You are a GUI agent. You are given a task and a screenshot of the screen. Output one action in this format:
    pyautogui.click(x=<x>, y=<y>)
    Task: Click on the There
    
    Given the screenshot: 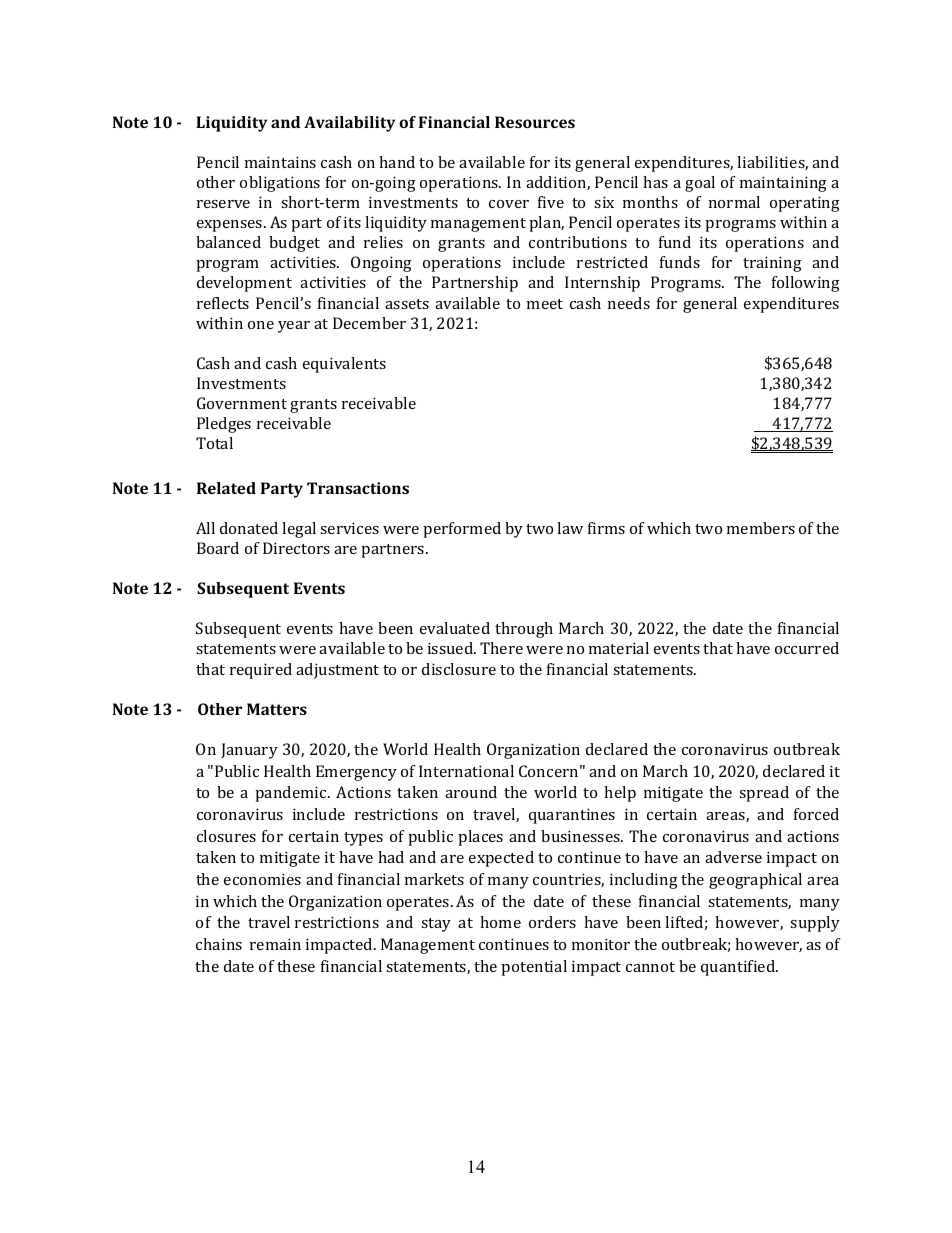 What is the action you would take?
    pyautogui.click(x=501, y=648)
